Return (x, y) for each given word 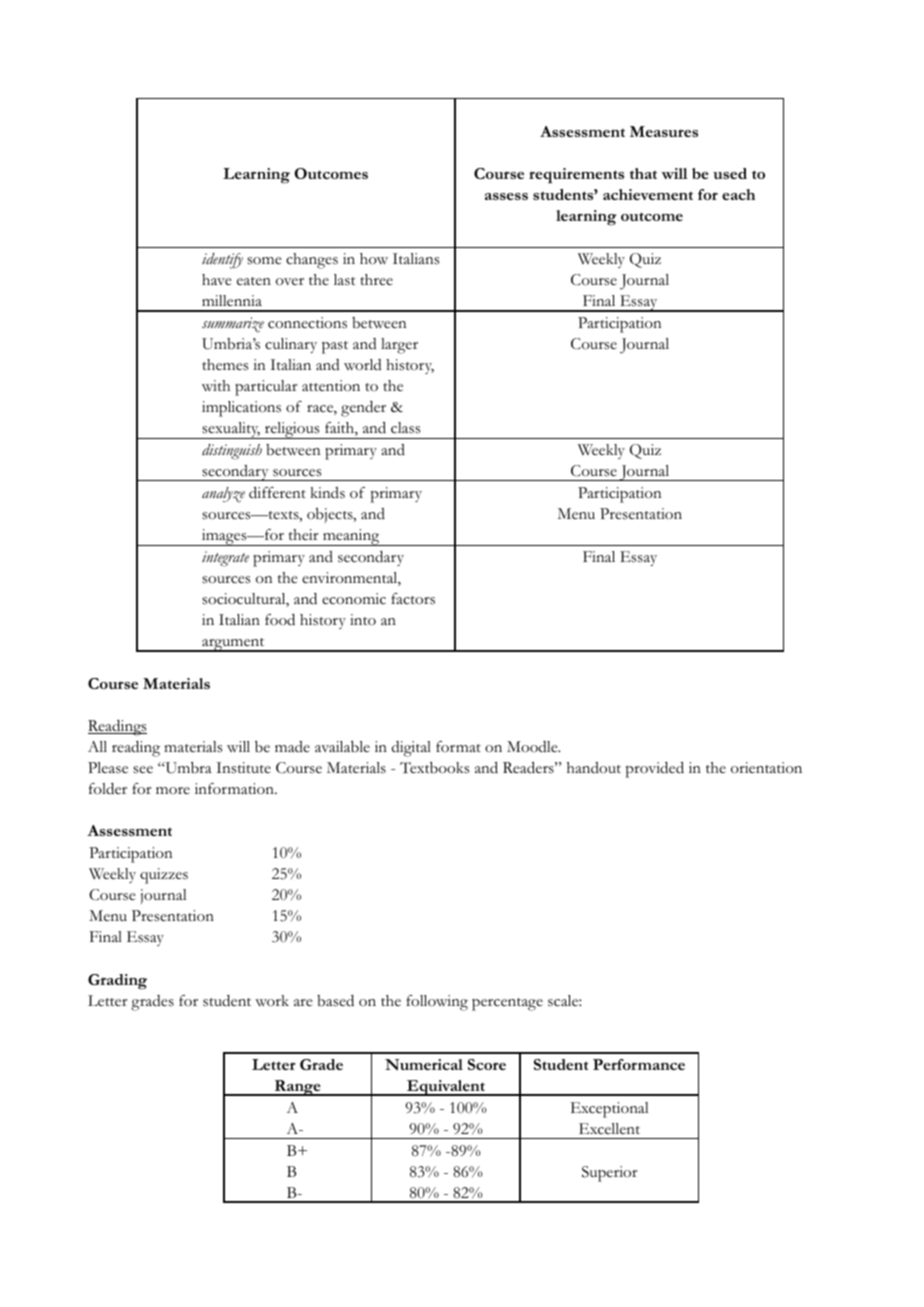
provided (655, 770)
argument (233, 645)
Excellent (609, 1129)
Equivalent (446, 1088)
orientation (766, 768)
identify (222, 261)
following (437, 1003)
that (643, 173)
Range (298, 1088)
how (374, 259)
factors (413, 599)
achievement (648, 194)
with (216, 385)
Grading (117, 982)
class (405, 428)
